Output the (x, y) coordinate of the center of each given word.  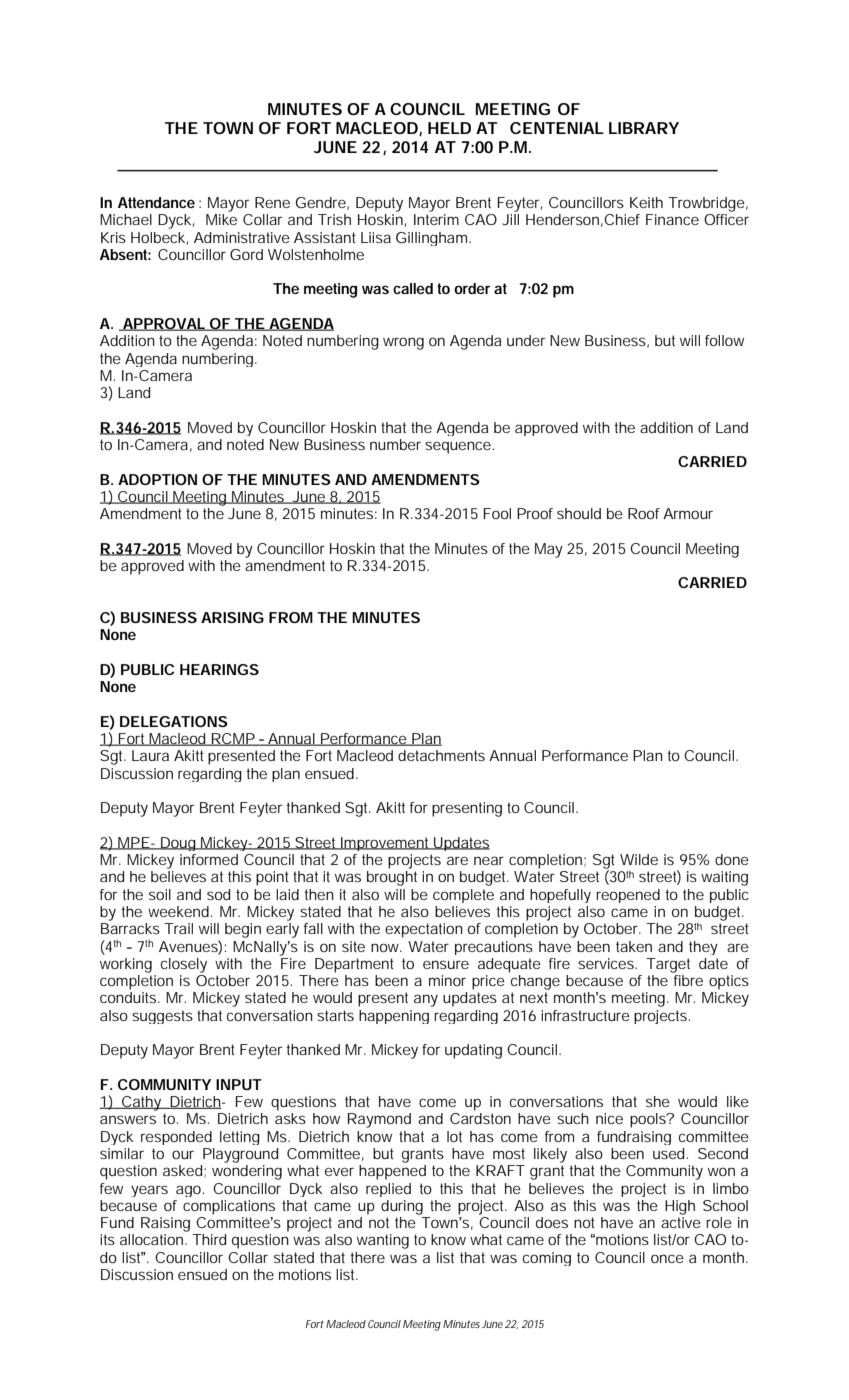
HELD (449, 128)
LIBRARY (644, 128)
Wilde (639, 859)
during (402, 1207)
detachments (441, 755)
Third (209, 1239)
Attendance (156, 202)
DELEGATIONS (174, 721)
